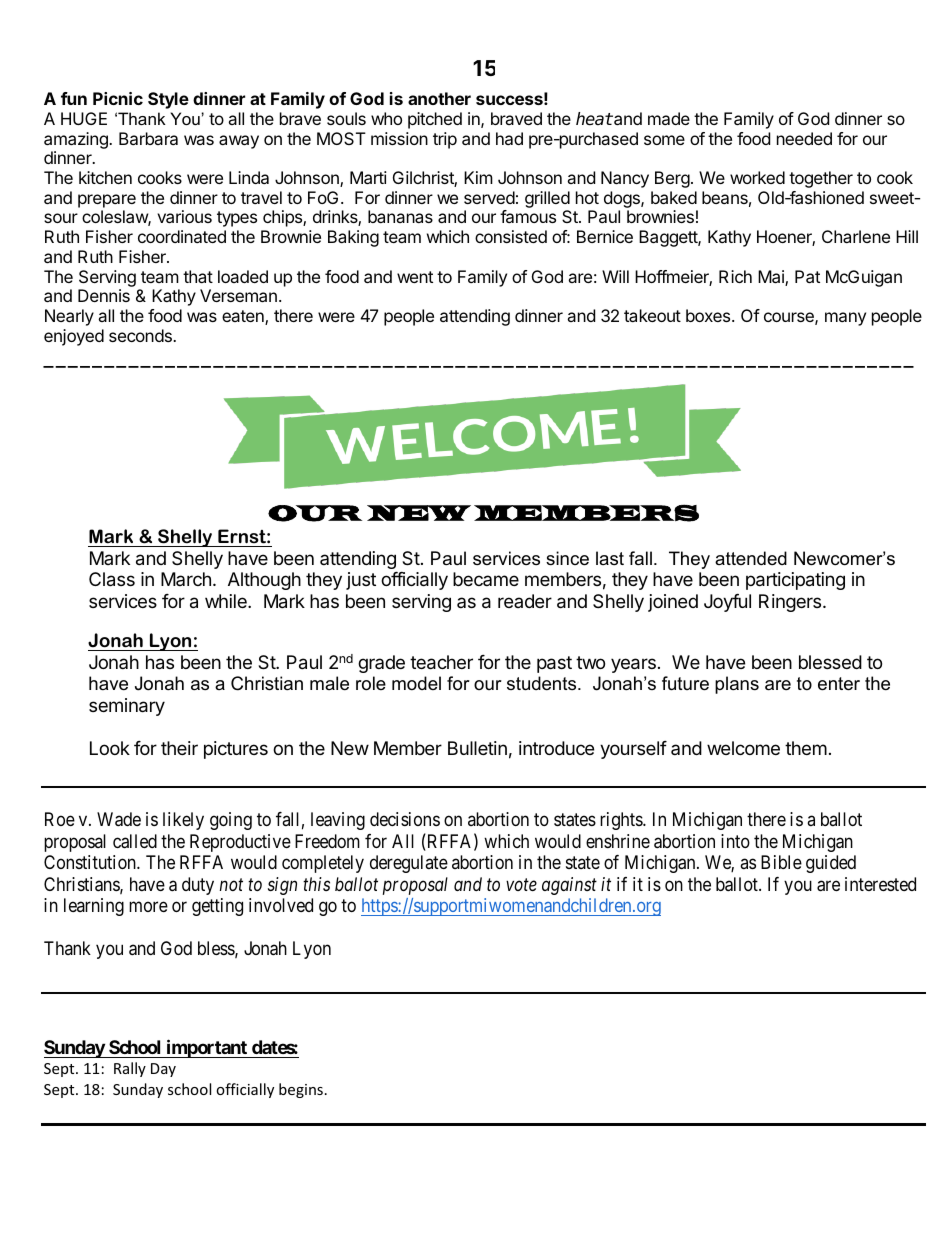 The width and height of the screenshot is (952, 1233). Describe the element at coordinates (486, 579) in the screenshot. I see `became` at that location.
